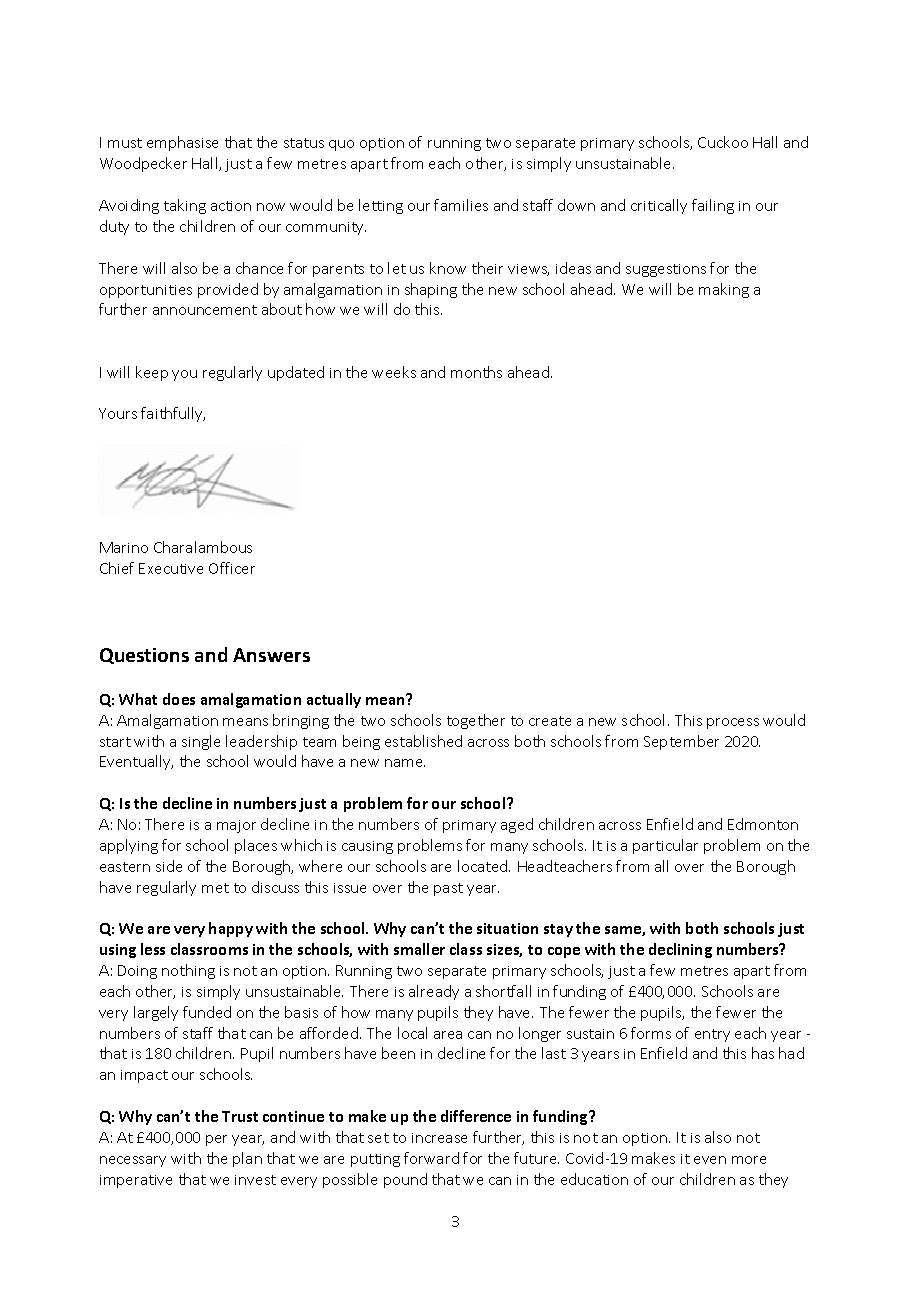  I want to click on failing, so click(713, 206).
